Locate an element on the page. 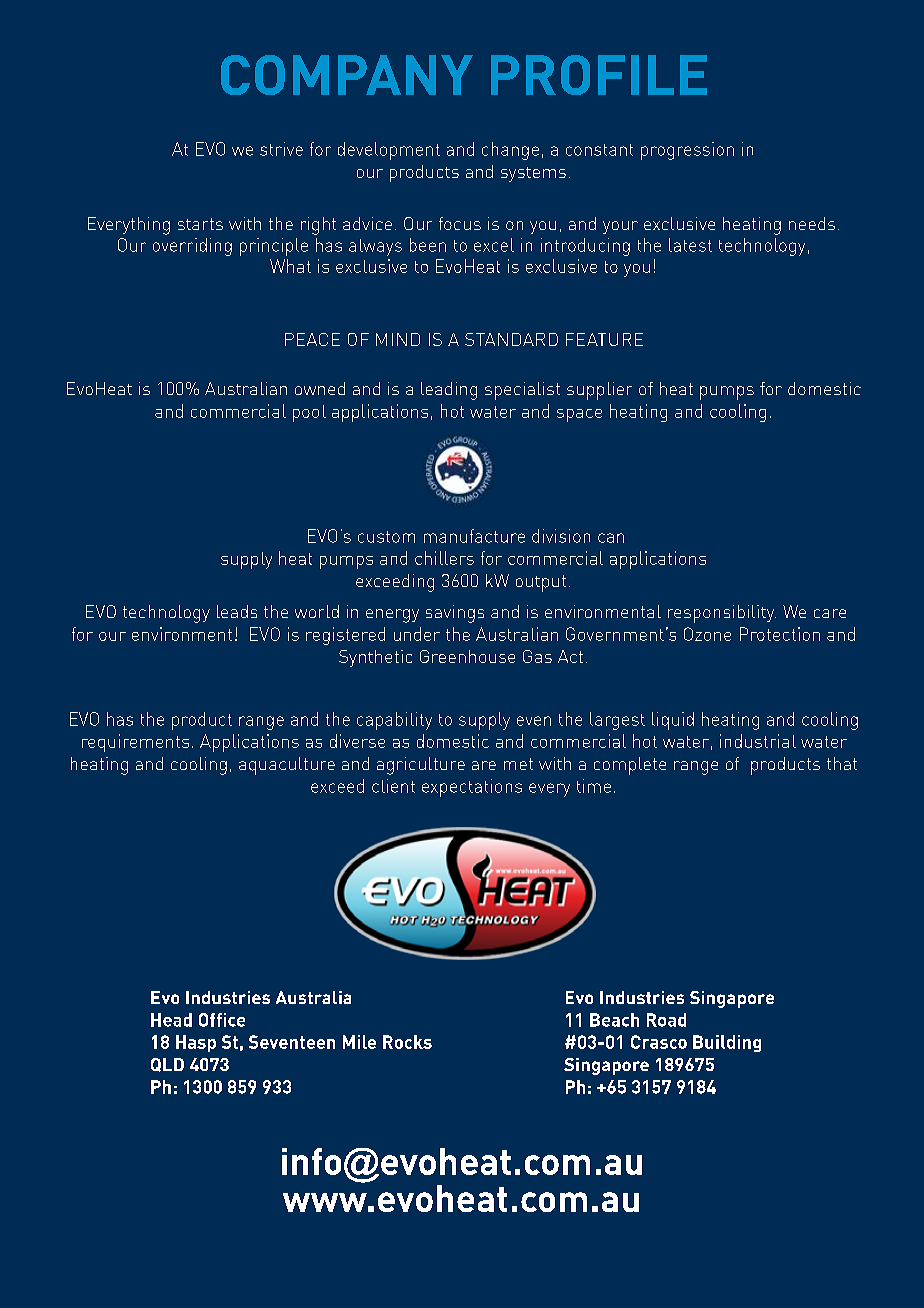 This page has height=1308, width=924. expectations is located at coordinates (472, 788).
